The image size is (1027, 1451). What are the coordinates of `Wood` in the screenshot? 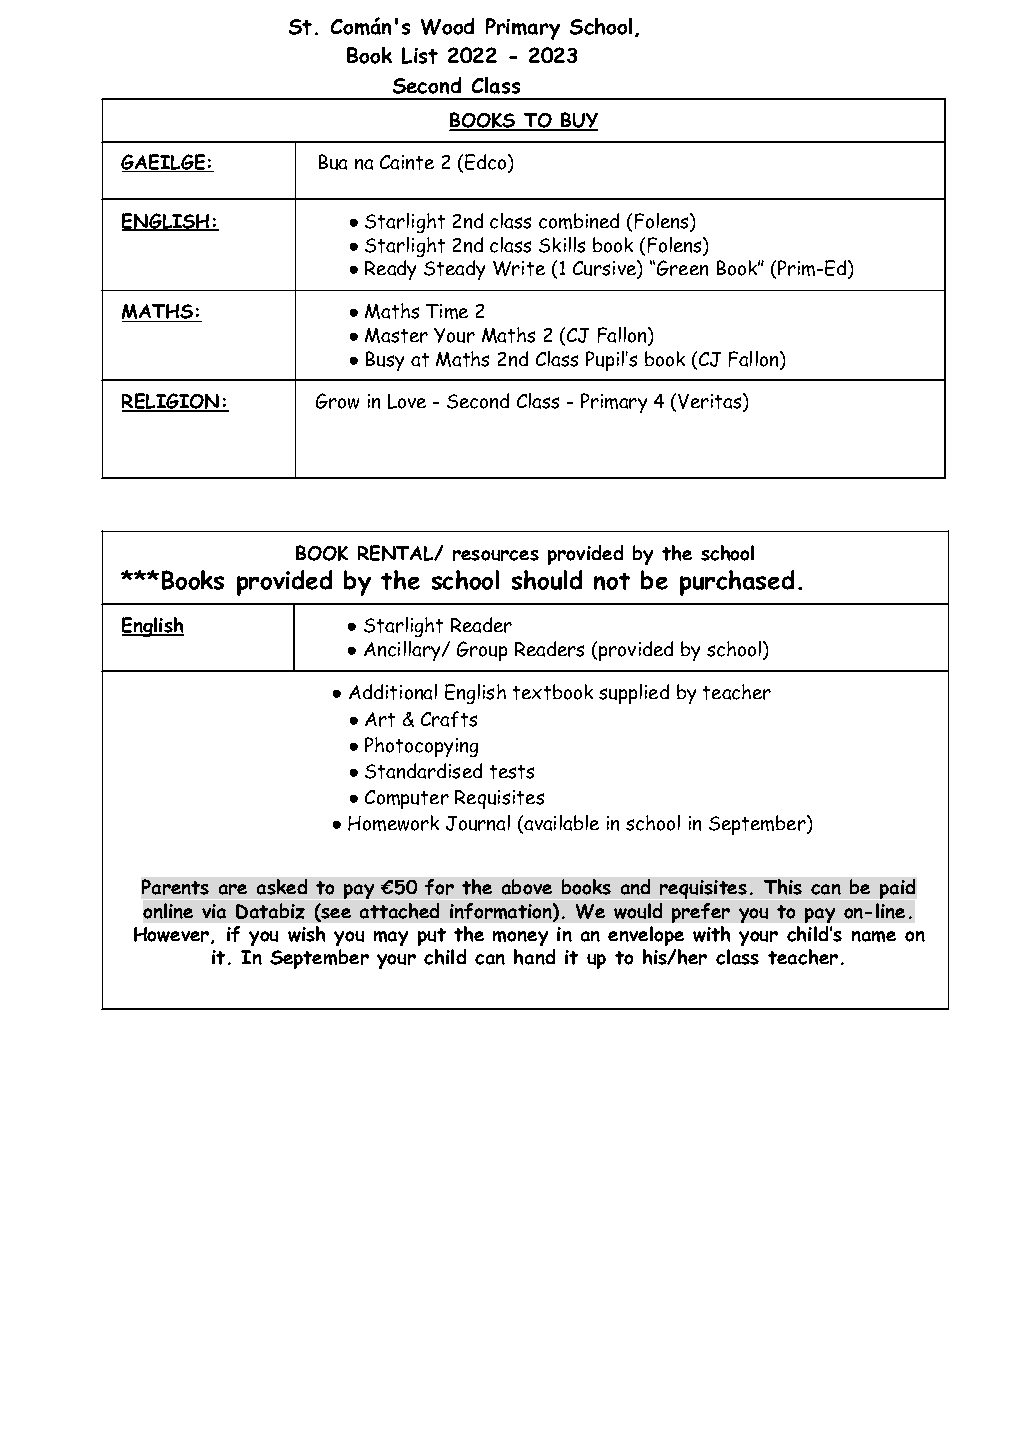 It's located at (447, 26).
